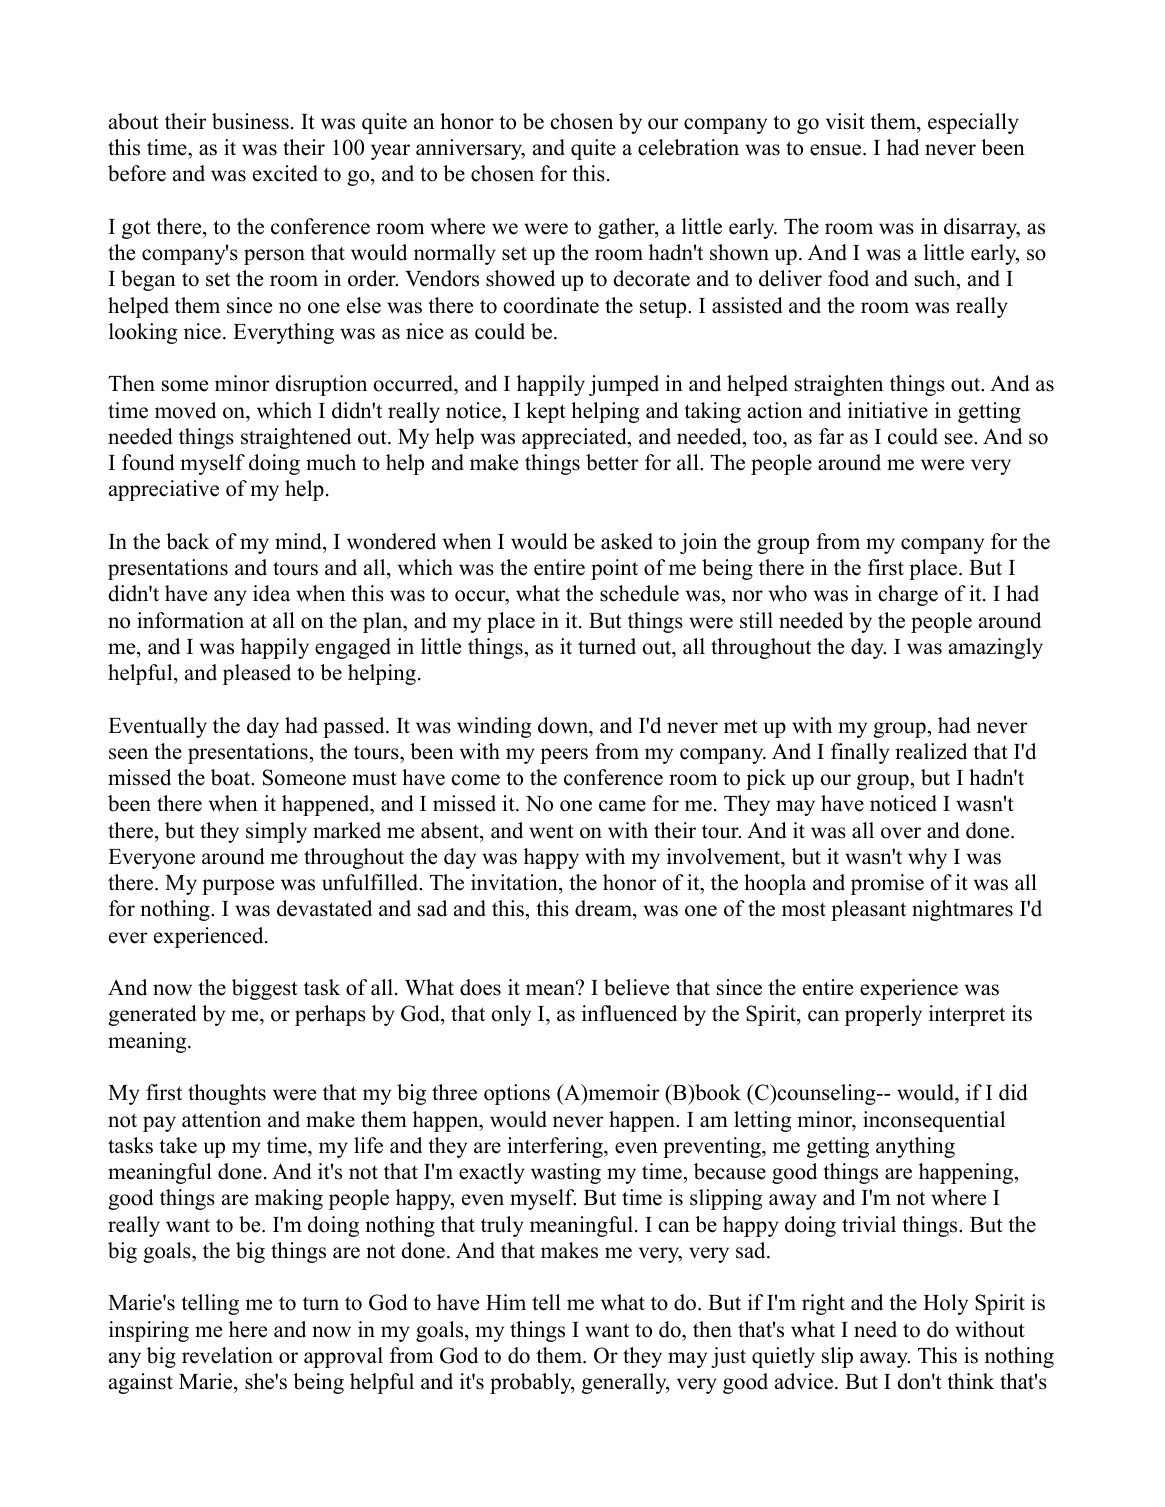  I want to click on Holy, so click(945, 1304).
